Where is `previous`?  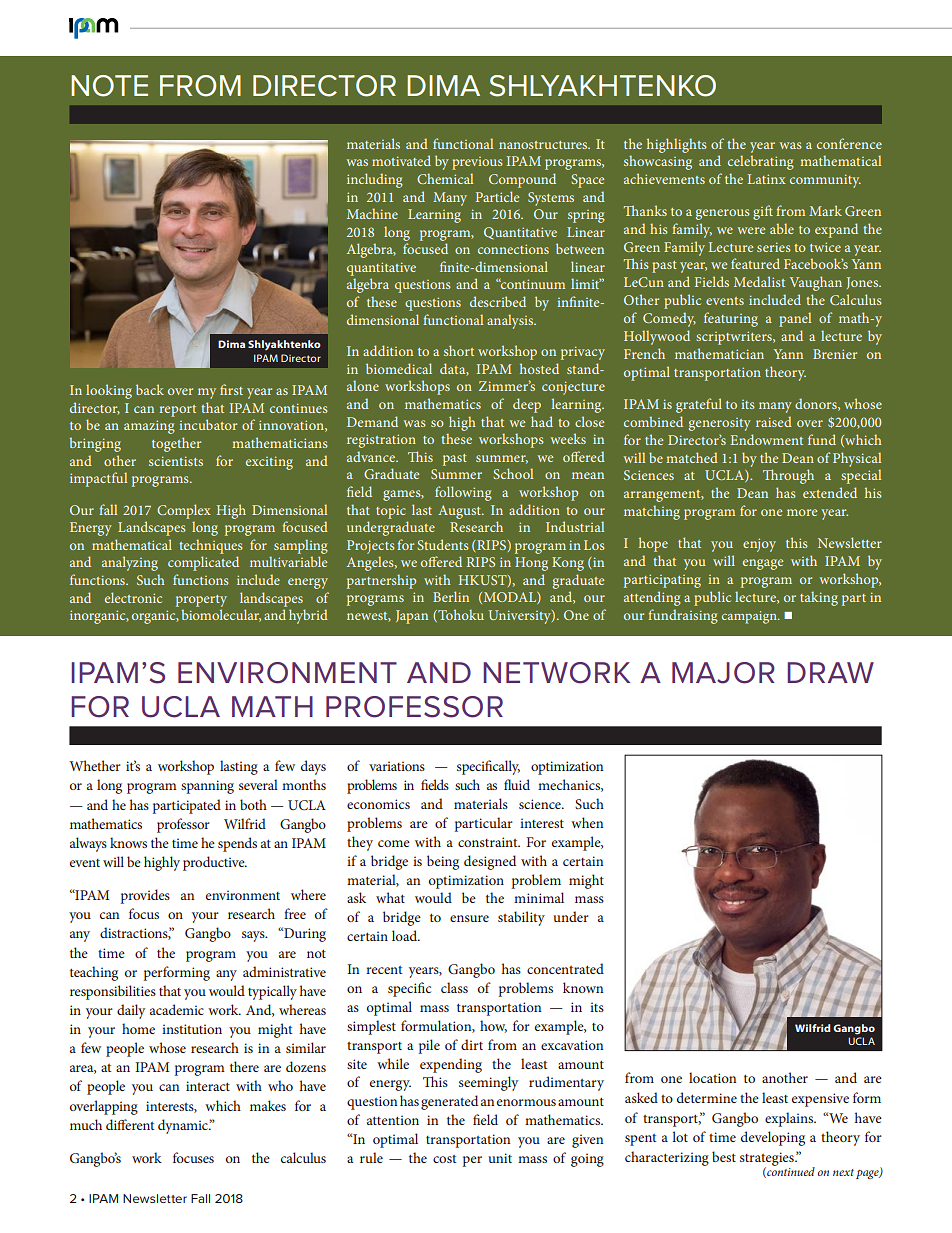
previous is located at coordinates (477, 163).
